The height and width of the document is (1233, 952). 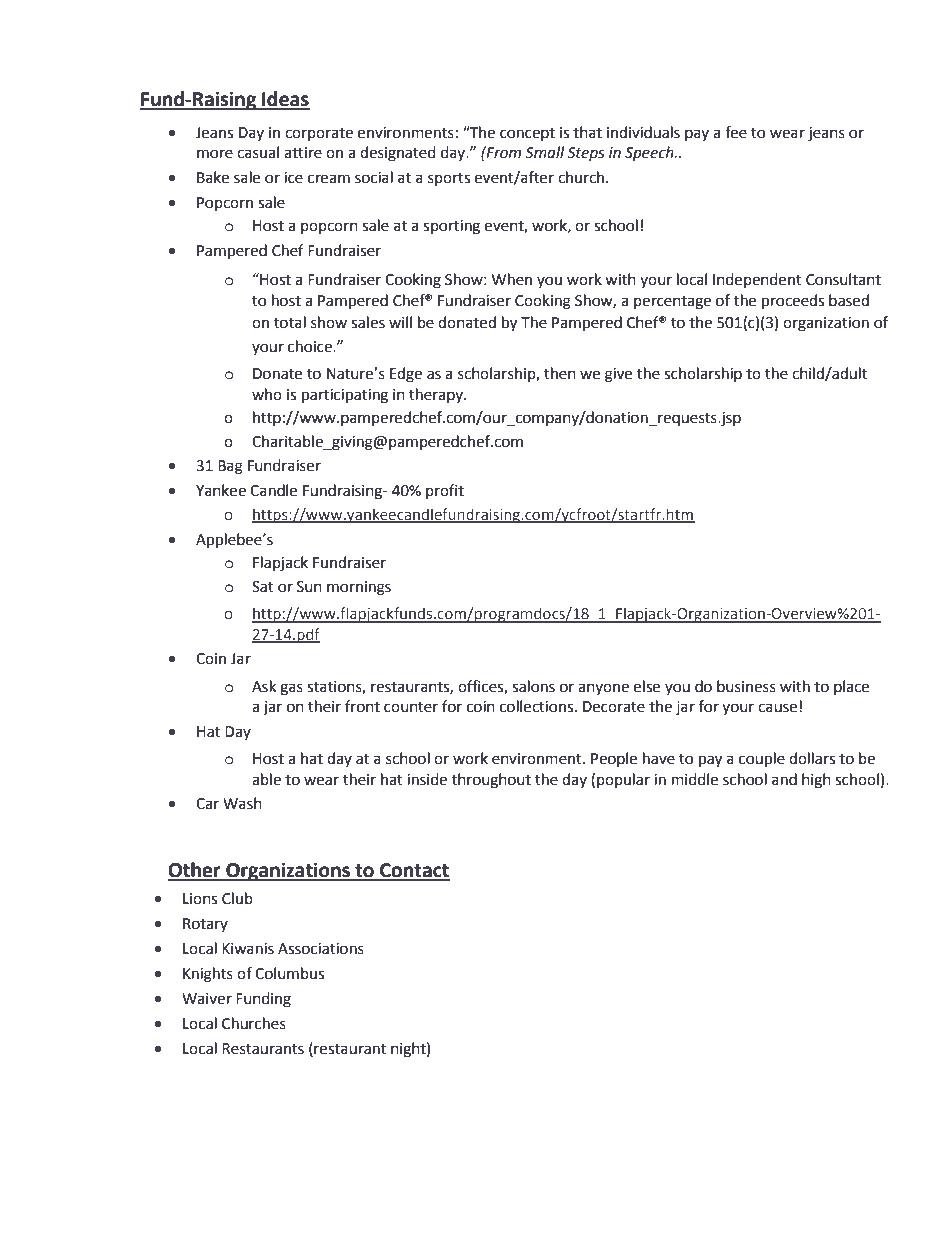 What do you see at coordinates (267, 394) in the document?
I see `who` at bounding box center [267, 394].
